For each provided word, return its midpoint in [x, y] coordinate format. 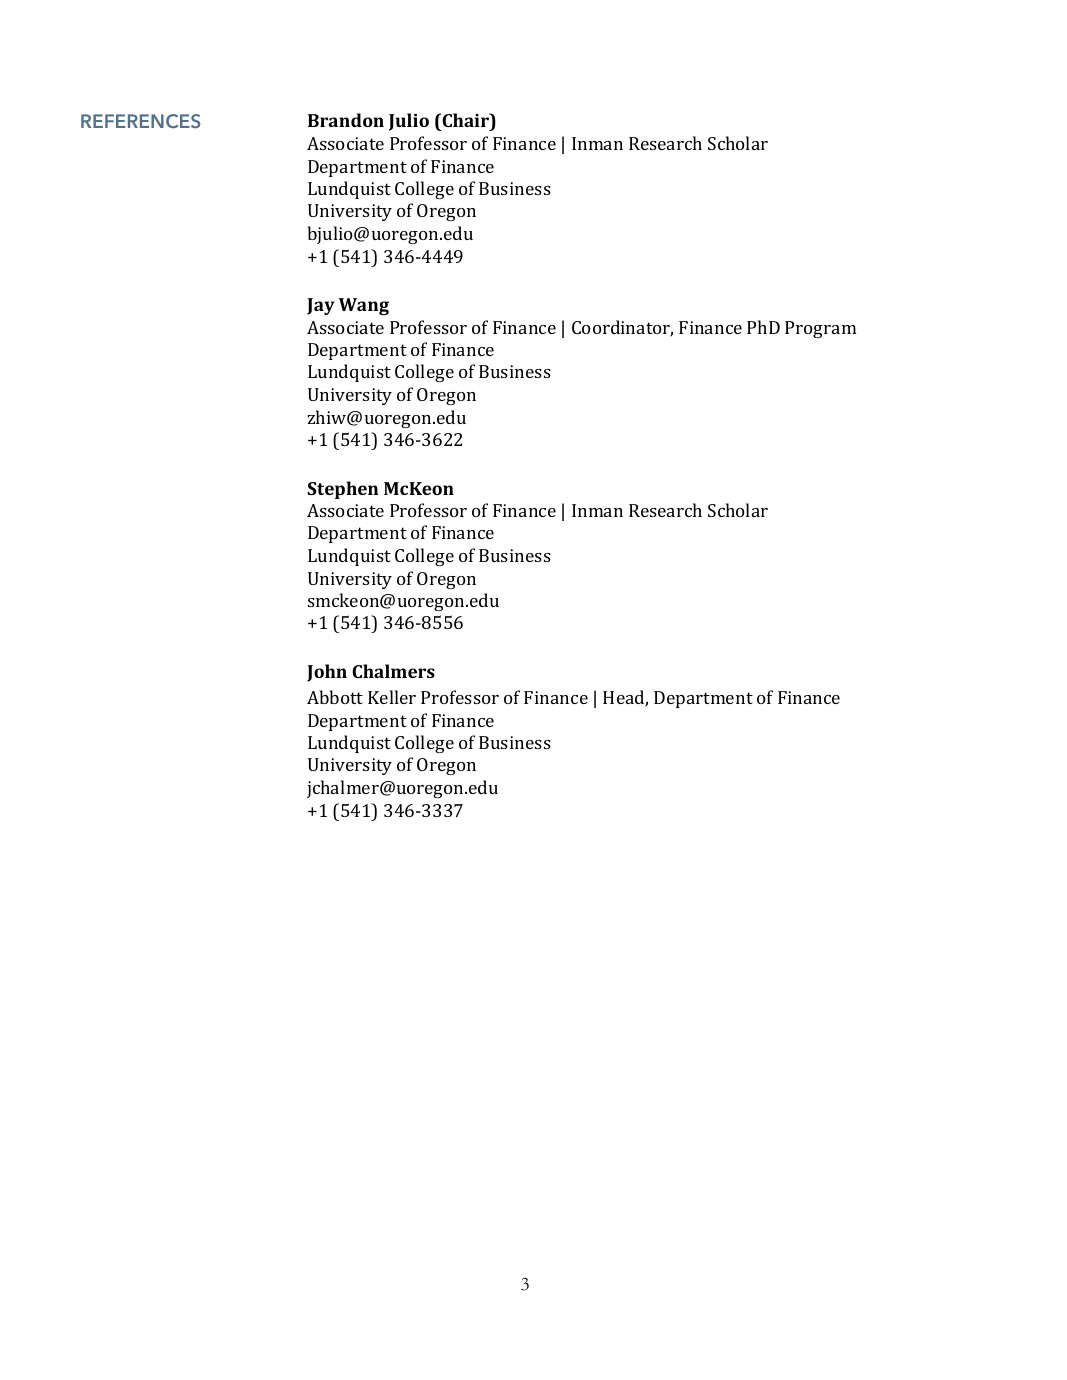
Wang [364, 306]
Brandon [346, 120]
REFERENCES [140, 121]
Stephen [342, 490]
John [327, 673]
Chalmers [393, 671]
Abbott [335, 697]
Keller [392, 697]
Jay [321, 306]
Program [820, 329]
